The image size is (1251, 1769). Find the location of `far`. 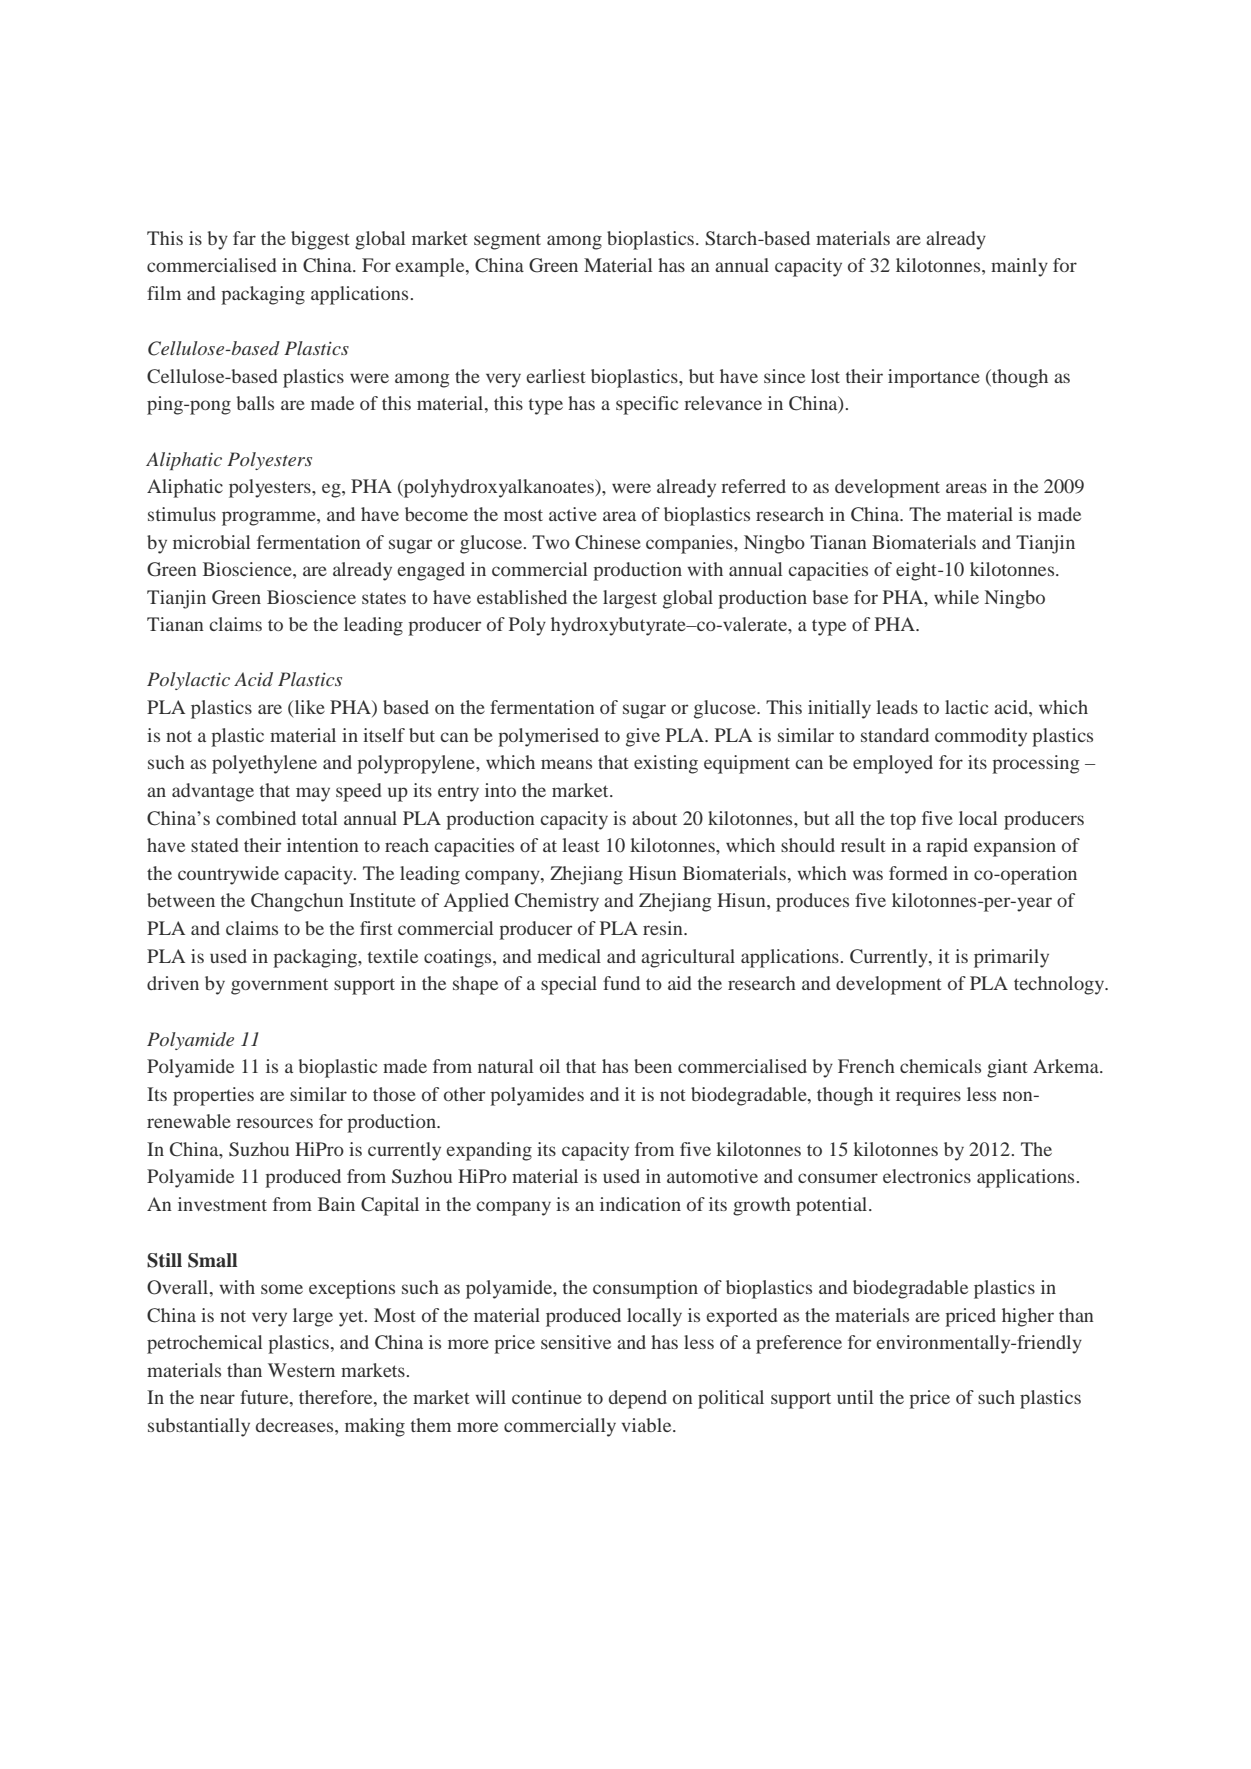

far is located at coordinates (244, 238).
